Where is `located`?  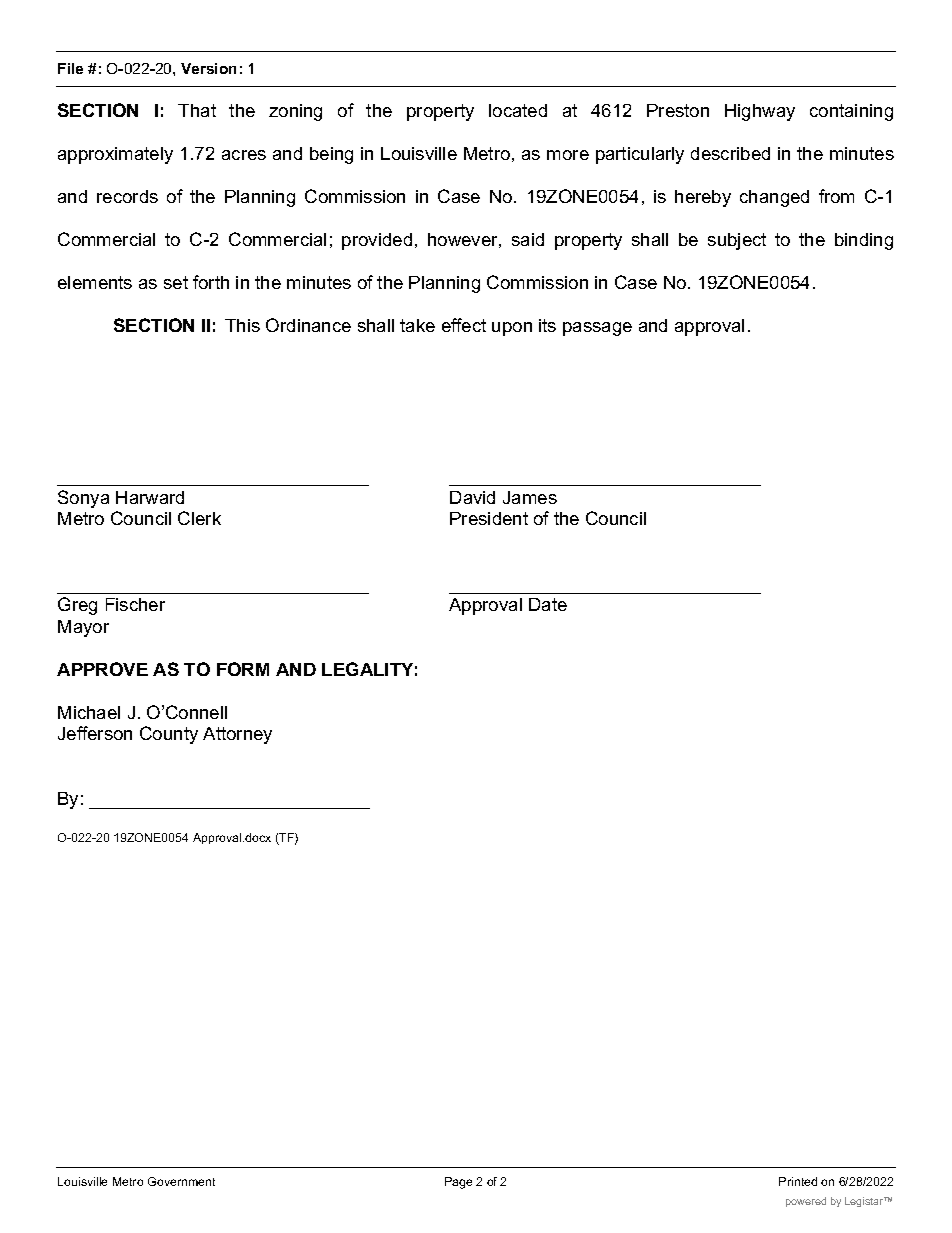
located is located at coordinates (518, 110).
